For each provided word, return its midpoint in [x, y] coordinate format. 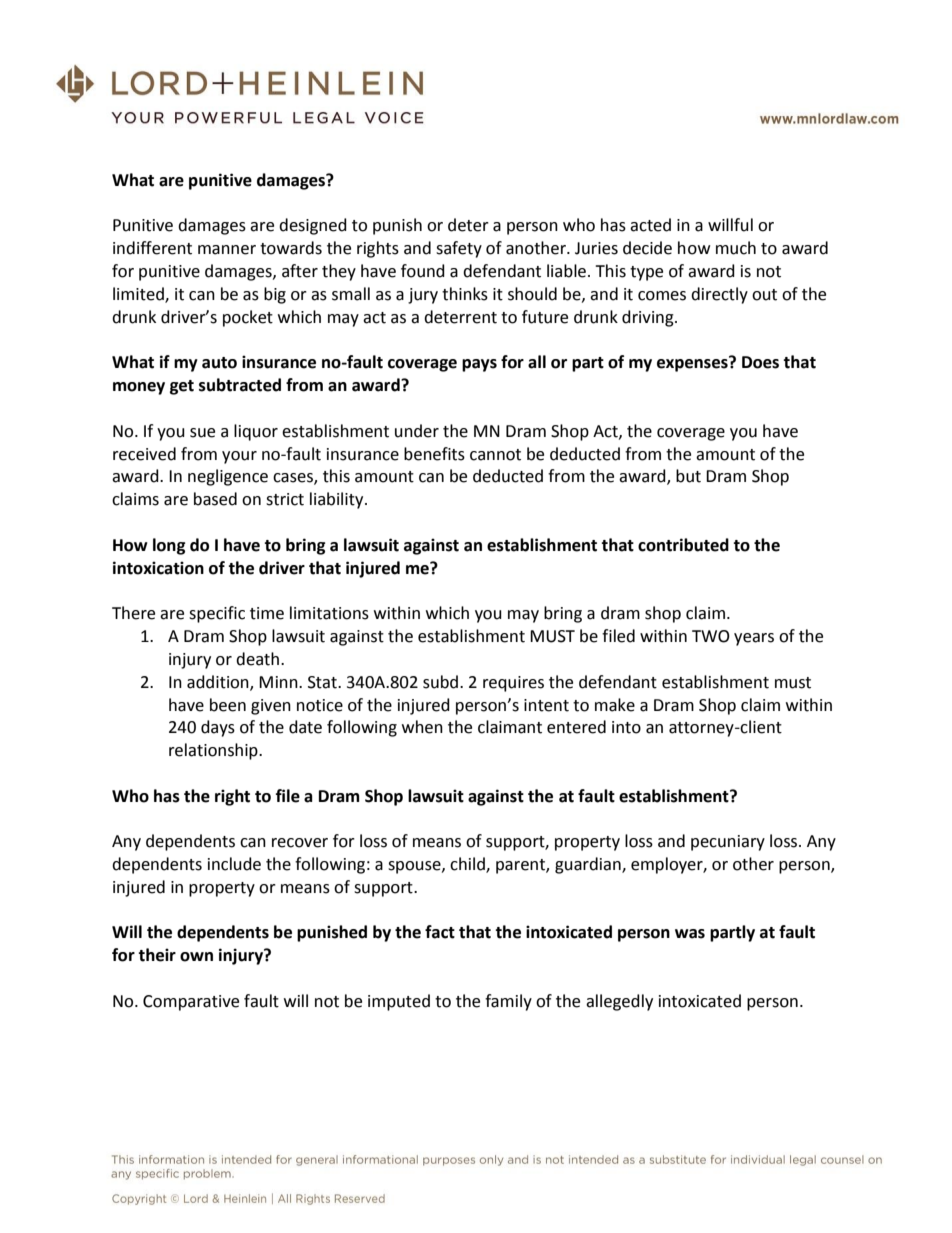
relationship [214, 751]
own [196, 957]
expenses [693, 364]
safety [459, 249]
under [417, 431]
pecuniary [728, 843]
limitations [329, 613]
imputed [399, 1002]
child [468, 865]
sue [202, 433]
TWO [711, 636]
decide [647, 248]
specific [217, 614]
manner [227, 250]
